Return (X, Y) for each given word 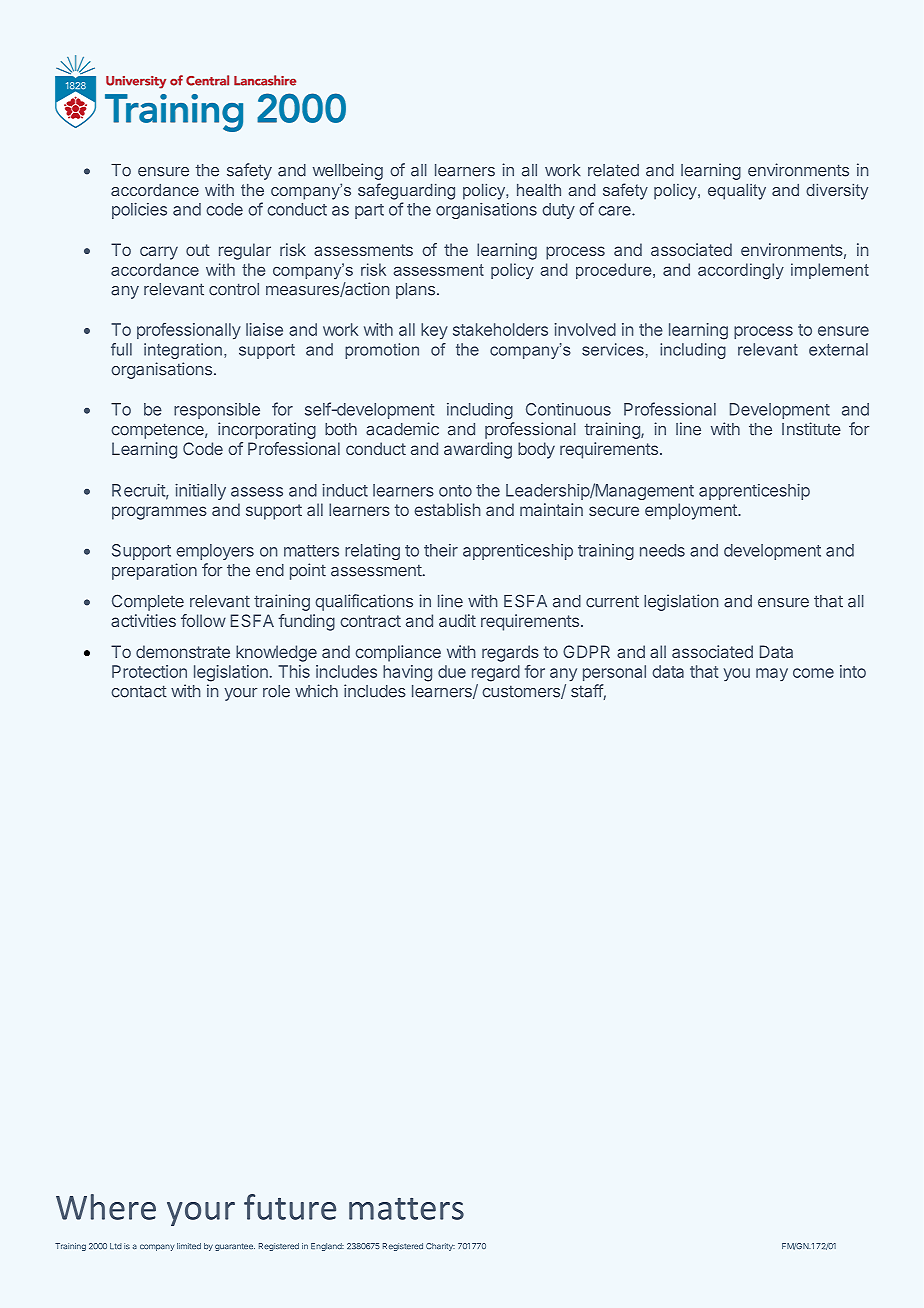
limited (189, 1246)
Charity (440, 1247)
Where (106, 1207)
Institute (811, 429)
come (813, 673)
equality (737, 192)
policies (139, 211)
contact (139, 691)
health (539, 190)
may (772, 674)
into (853, 671)
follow (203, 620)
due (452, 671)
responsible (217, 411)
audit (457, 620)
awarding (478, 450)
